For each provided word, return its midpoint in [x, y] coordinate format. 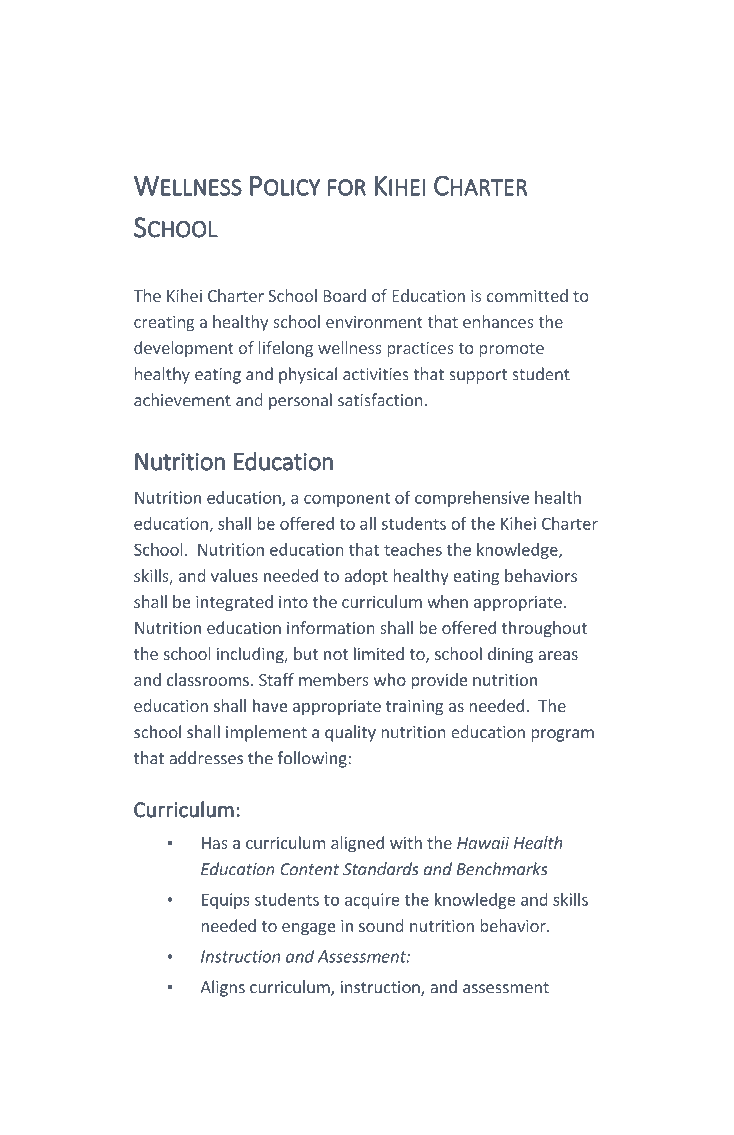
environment [374, 322]
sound [381, 925]
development [184, 349]
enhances [498, 321]
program [562, 735]
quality [350, 733]
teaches [413, 549]
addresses [206, 758]
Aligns [222, 988]
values [234, 575]
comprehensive [472, 499]
